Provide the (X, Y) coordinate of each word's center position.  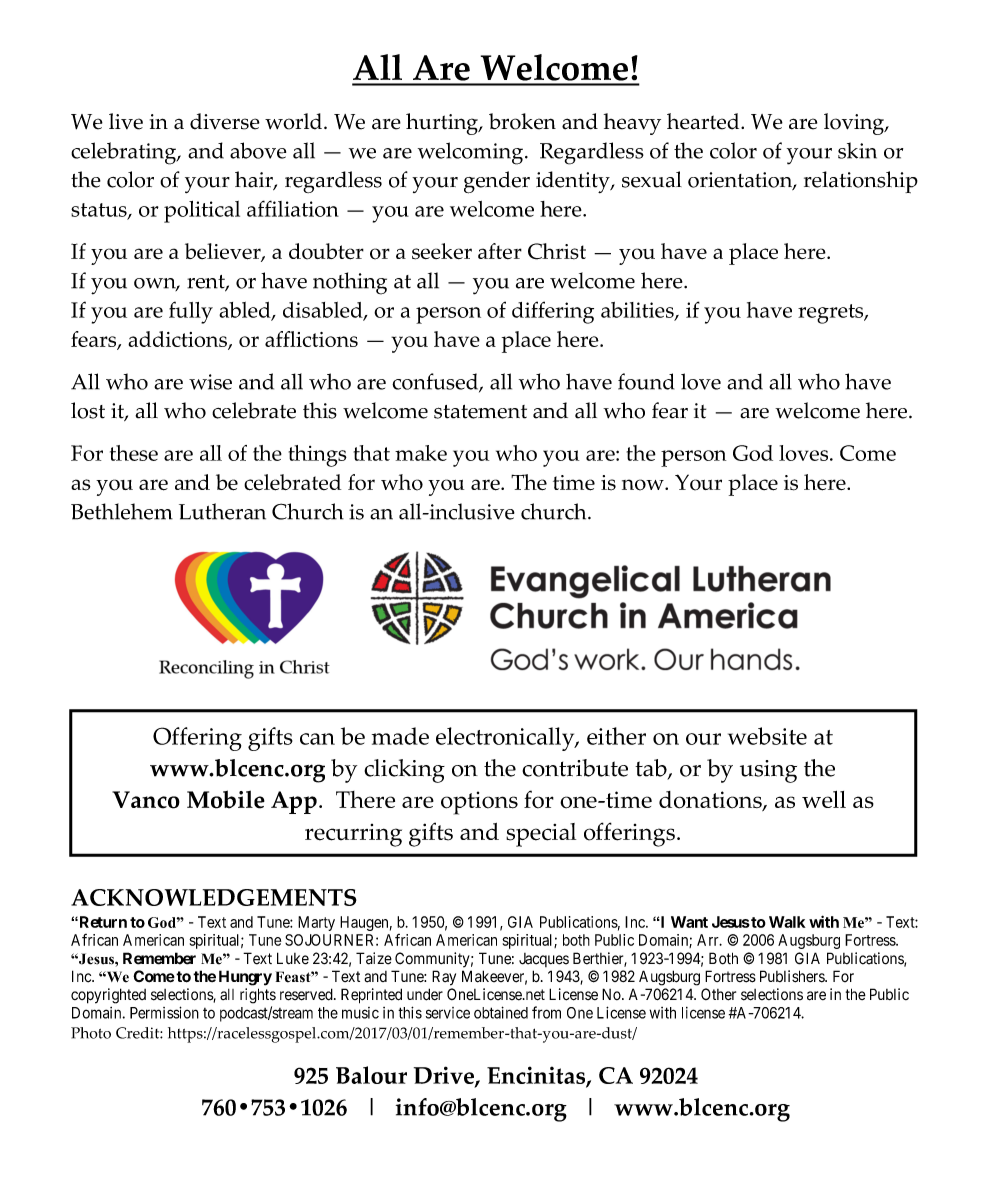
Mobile (226, 799)
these (134, 453)
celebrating (124, 153)
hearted (704, 121)
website (767, 736)
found (646, 381)
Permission (164, 1012)
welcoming (470, 153)
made (400, 736)
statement (480, 412)
